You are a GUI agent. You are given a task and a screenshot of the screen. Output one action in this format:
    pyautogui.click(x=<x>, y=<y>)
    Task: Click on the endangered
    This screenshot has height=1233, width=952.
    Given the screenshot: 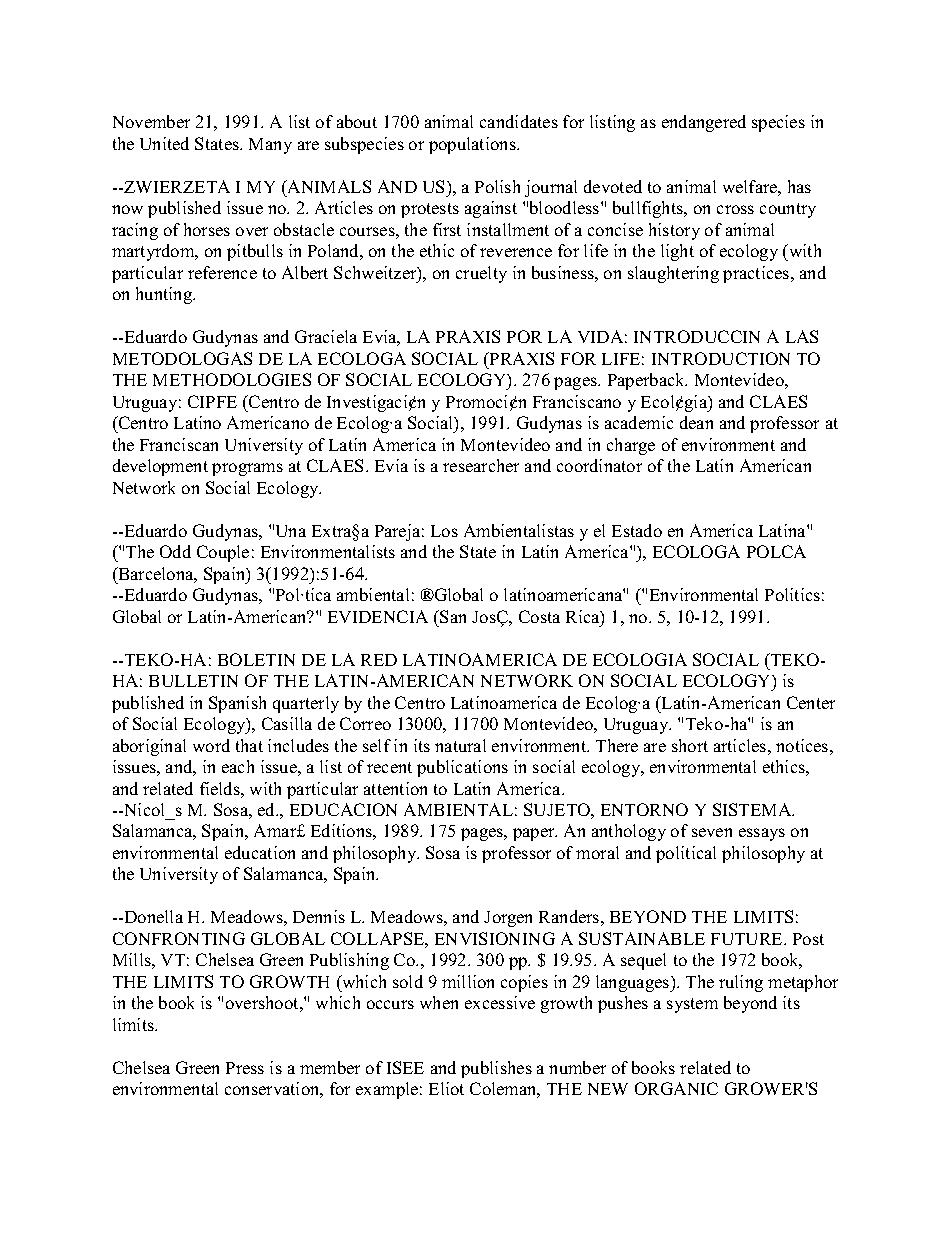 What is the action you would take?
    pyautogui.click(x=704, y=123)
